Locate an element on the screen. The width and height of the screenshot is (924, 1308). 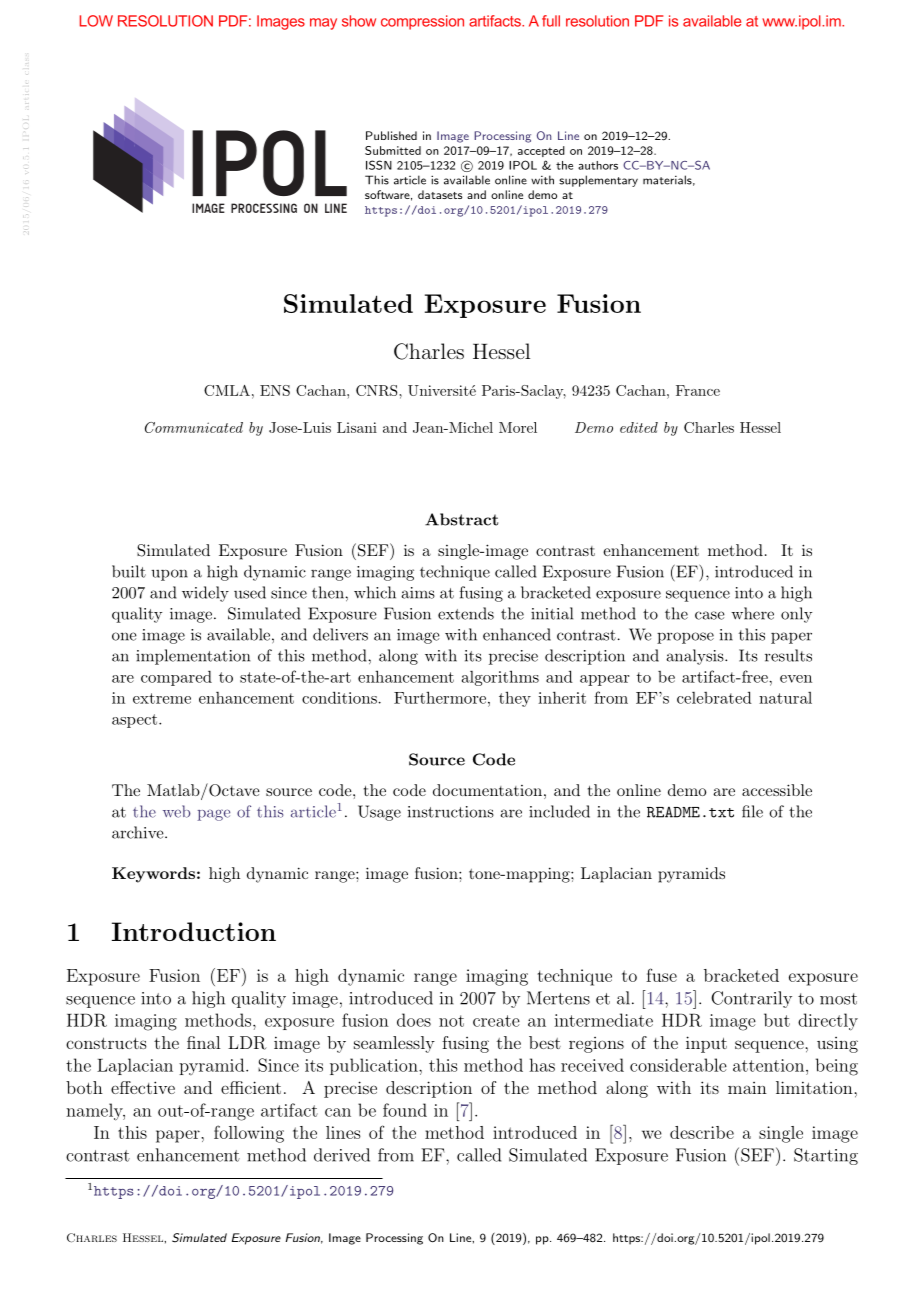
authors is located at coordinates (598, 165).
